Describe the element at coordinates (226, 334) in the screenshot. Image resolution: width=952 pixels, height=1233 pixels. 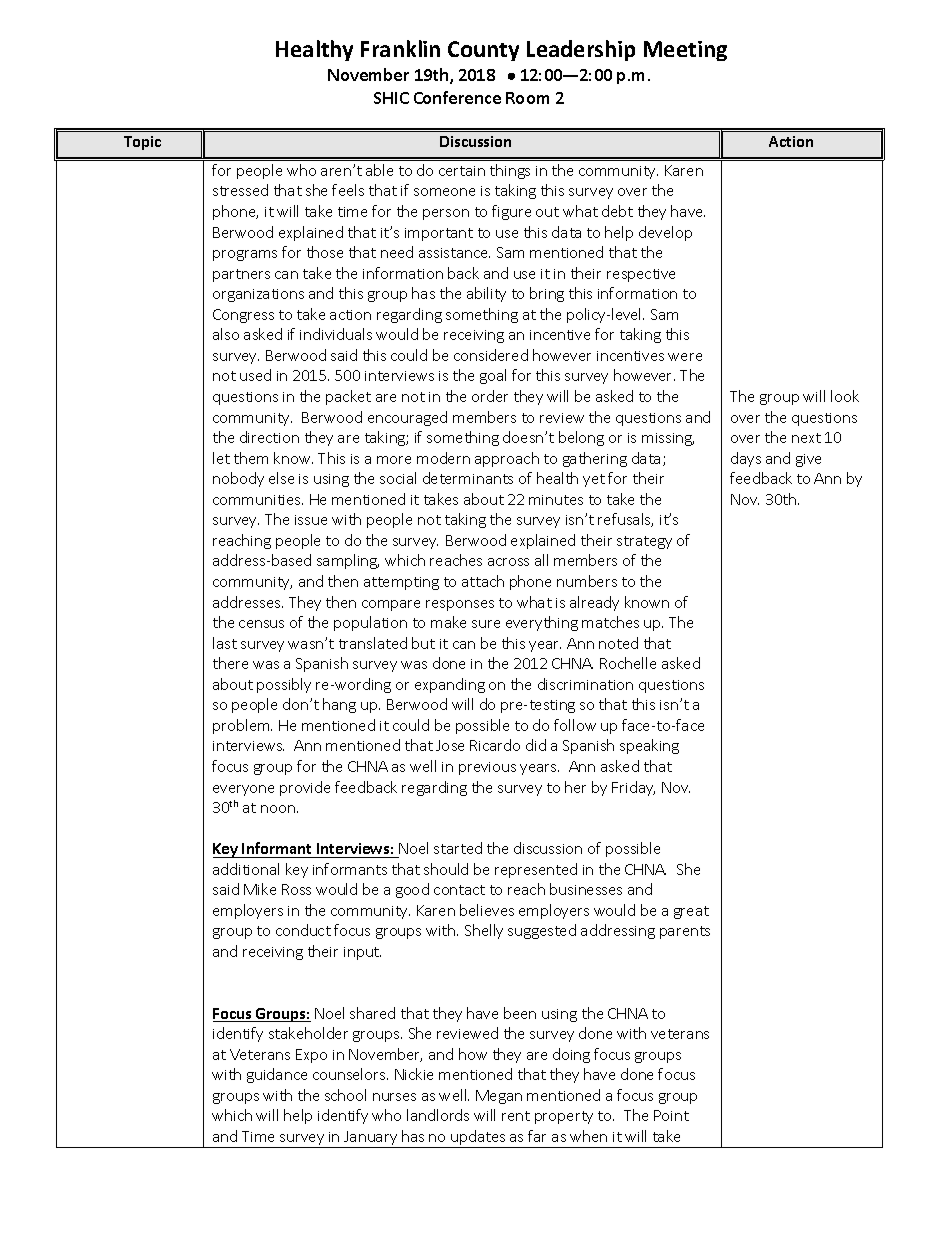
I see `also` at that location.
